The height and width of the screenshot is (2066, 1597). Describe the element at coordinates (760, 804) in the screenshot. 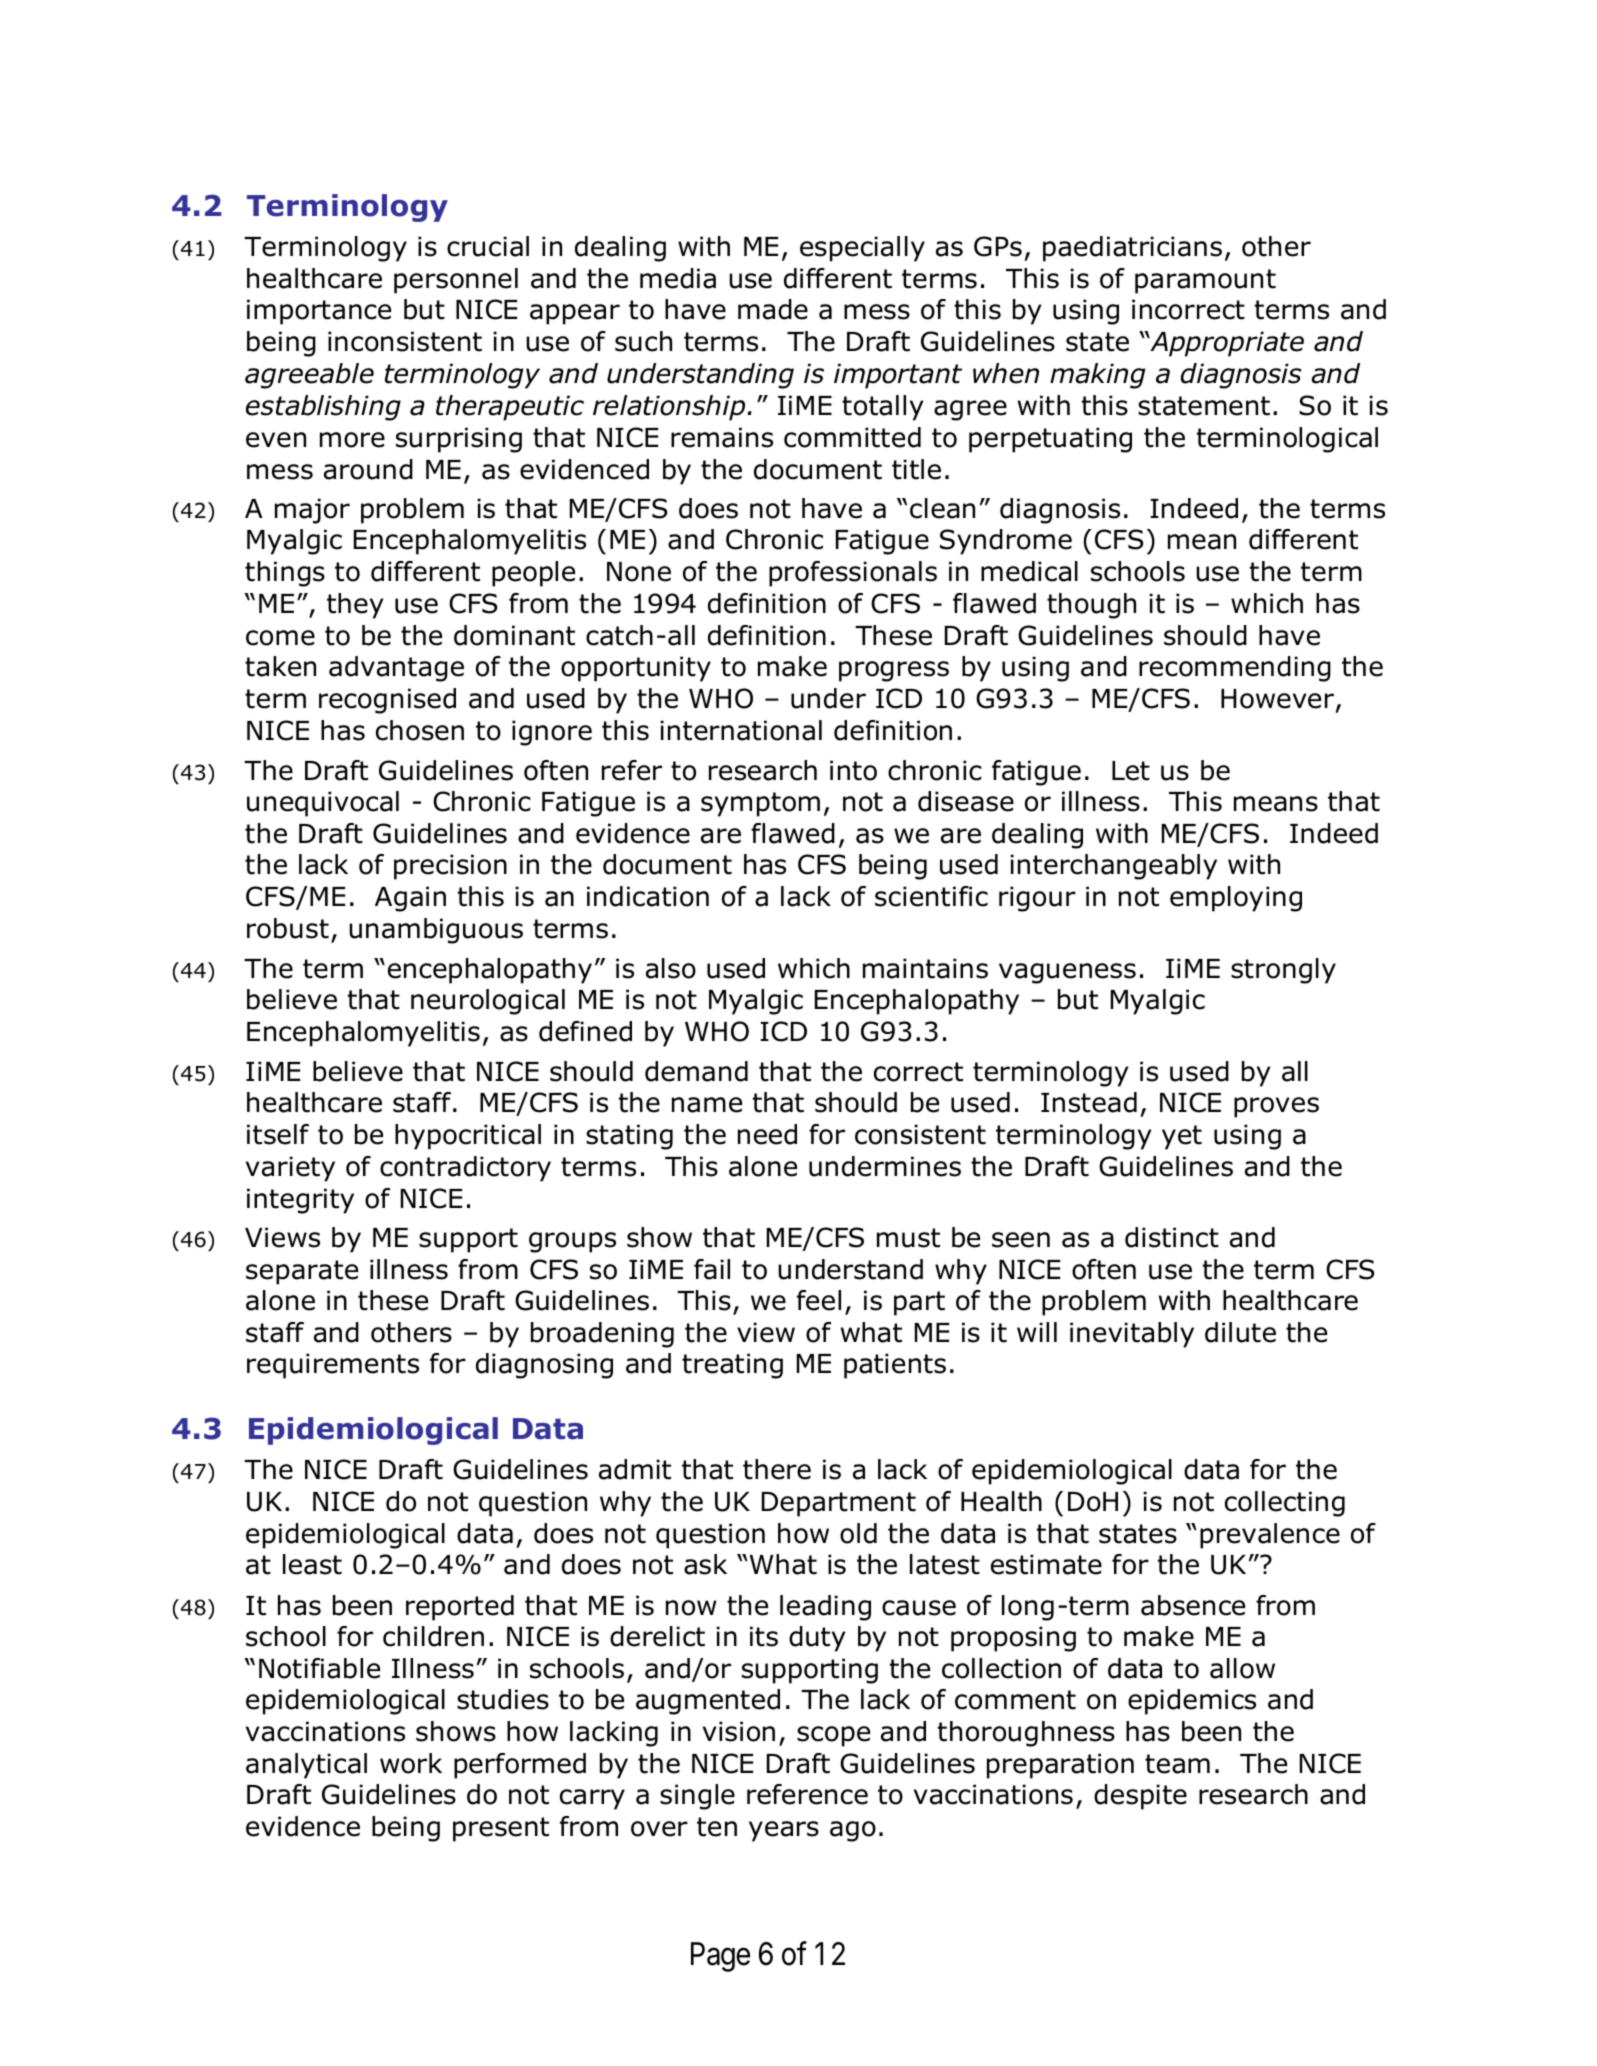

I see `symptom` at that location.
